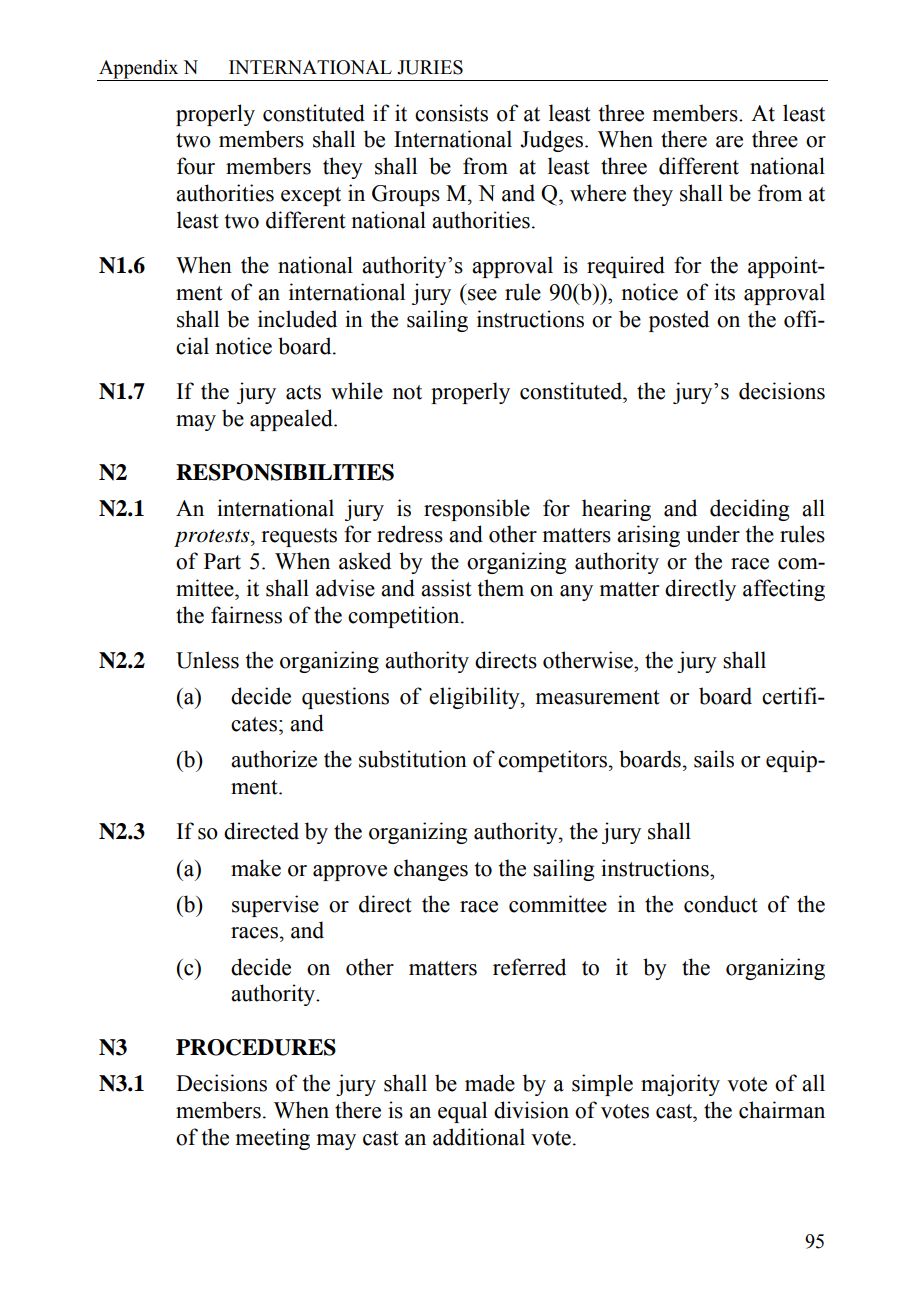  I want to click on are, so click(729, 142).
